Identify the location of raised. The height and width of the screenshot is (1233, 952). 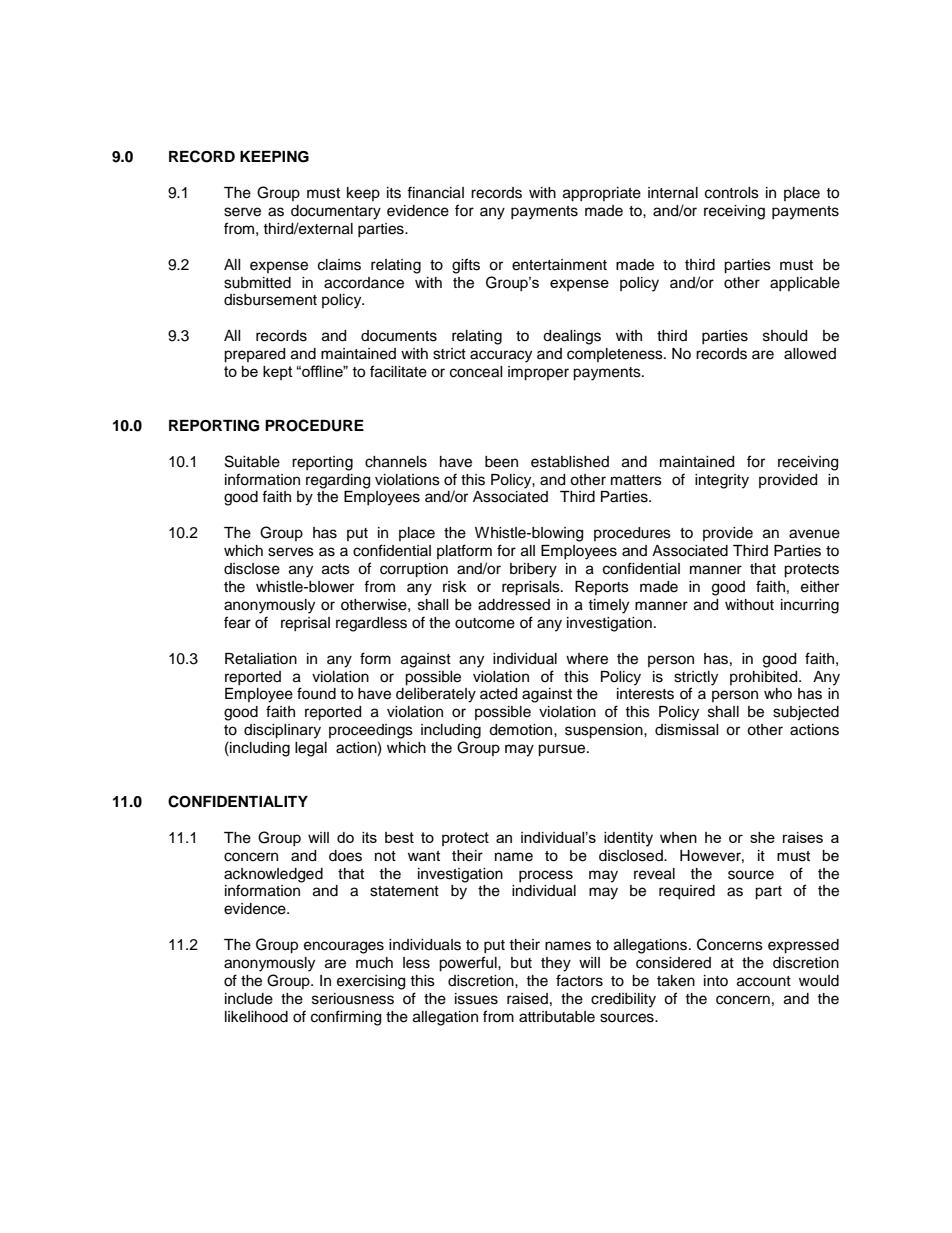
(527, 999).
